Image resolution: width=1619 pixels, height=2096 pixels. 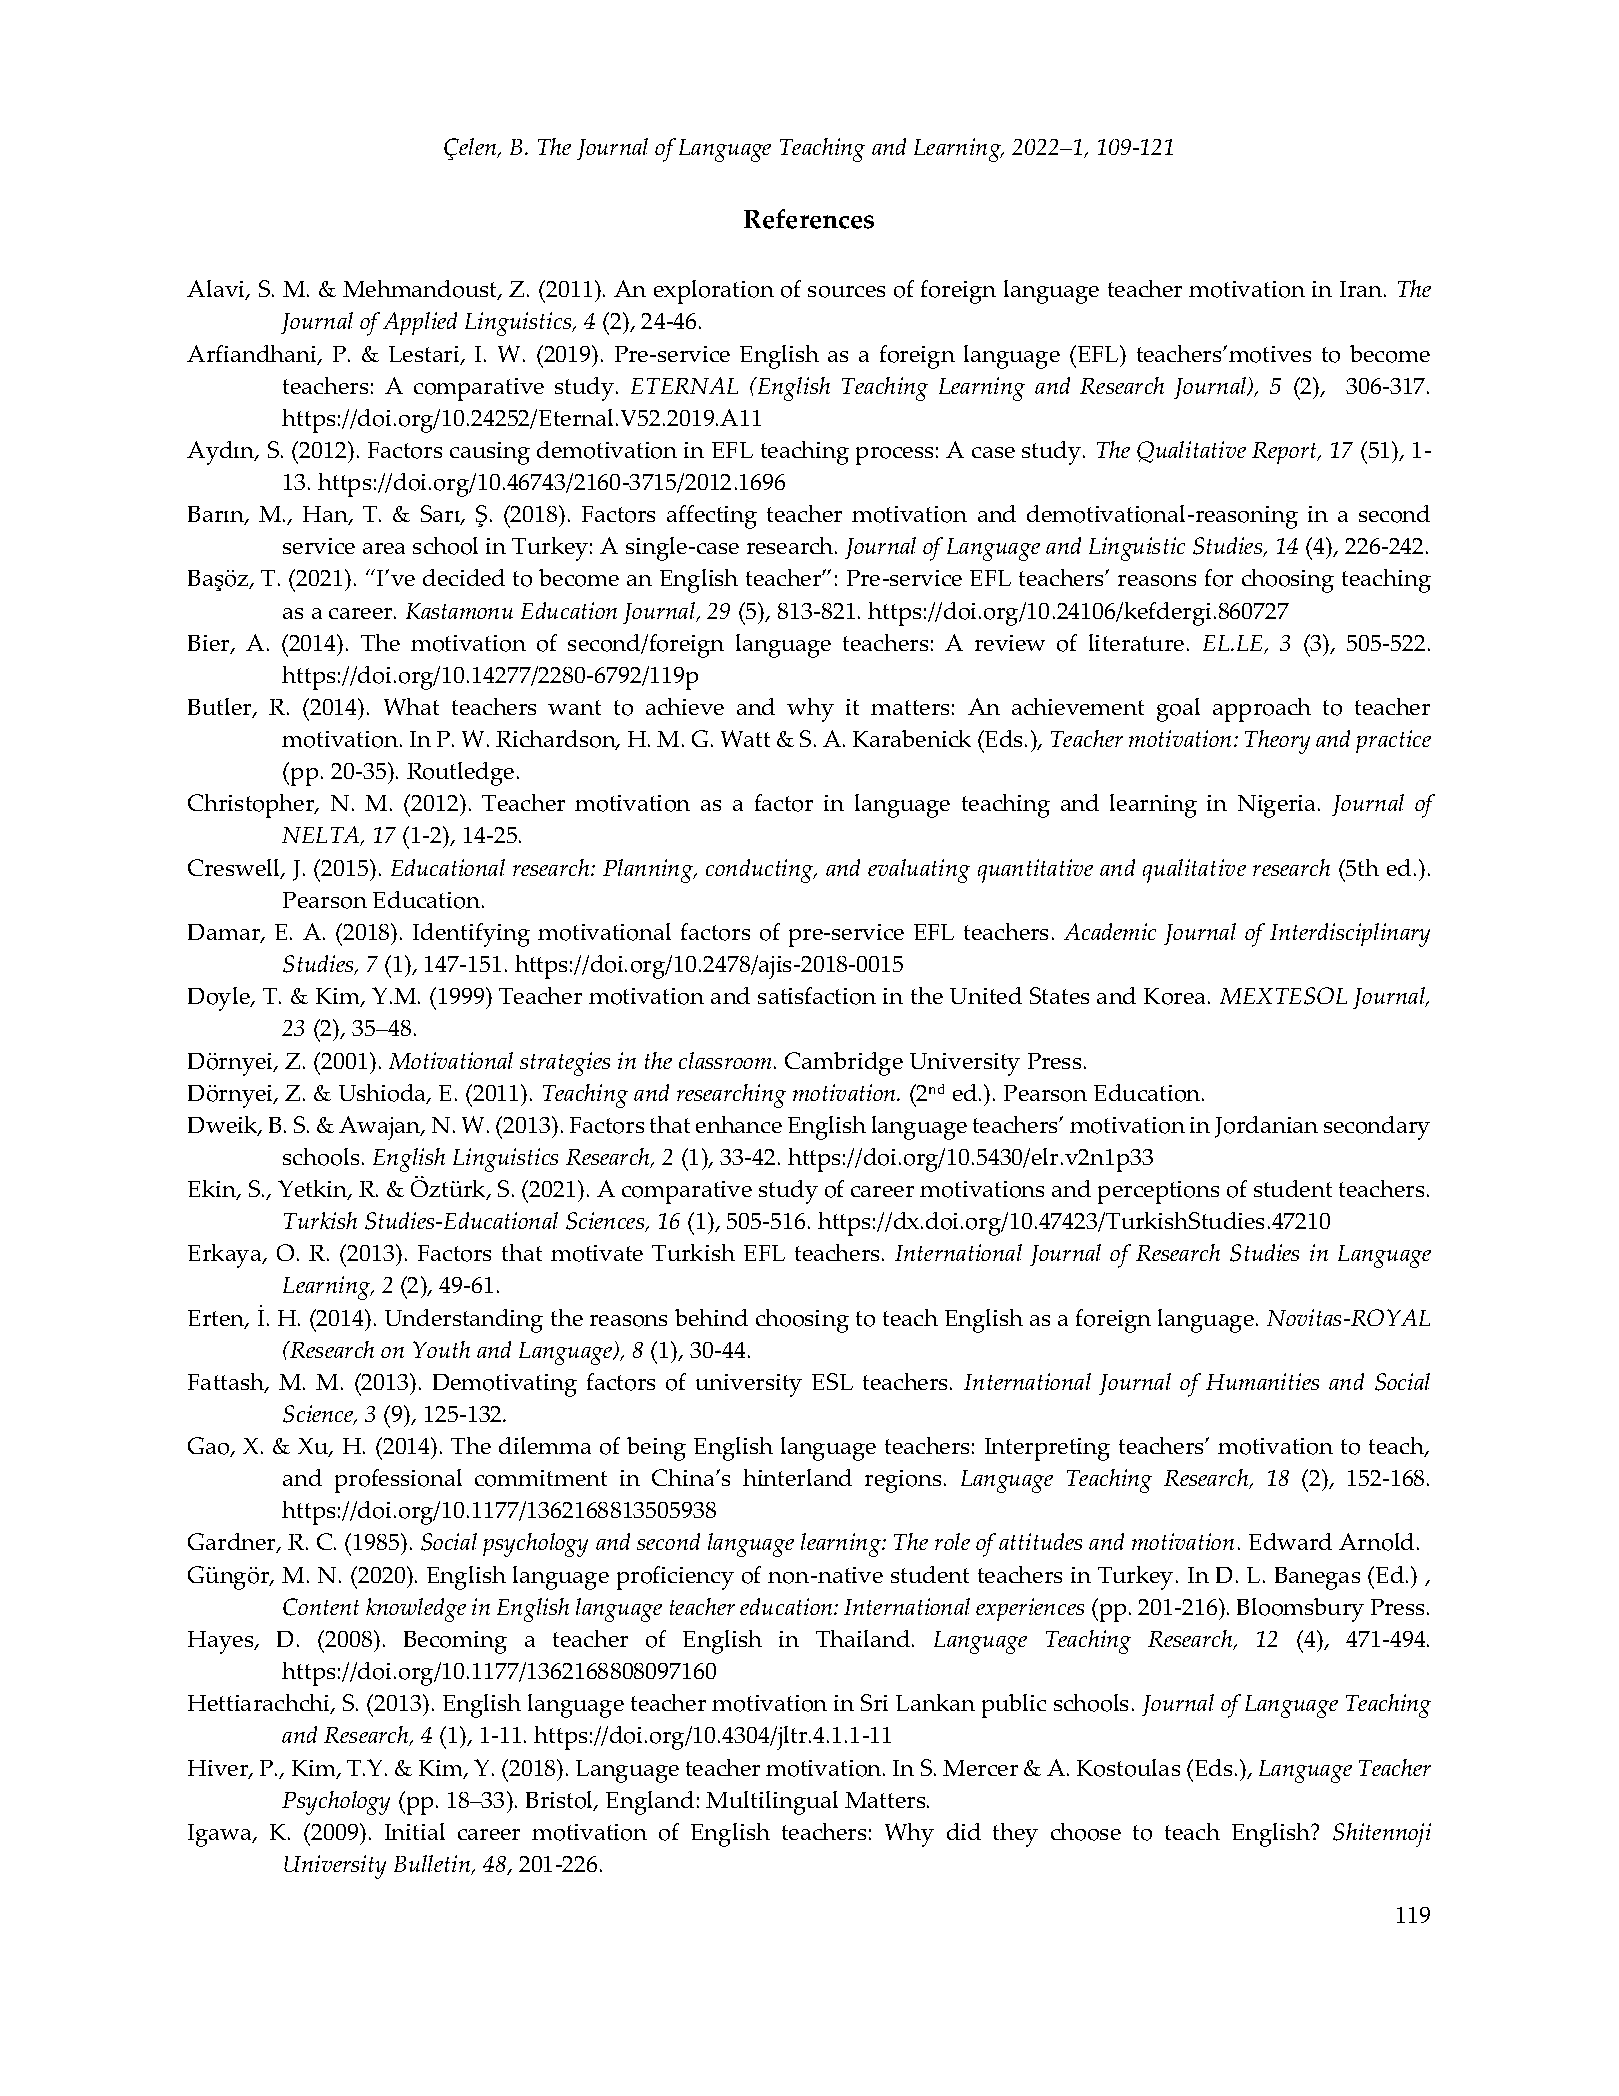 I want to click on Doyle, so click(x=220, y=999).
